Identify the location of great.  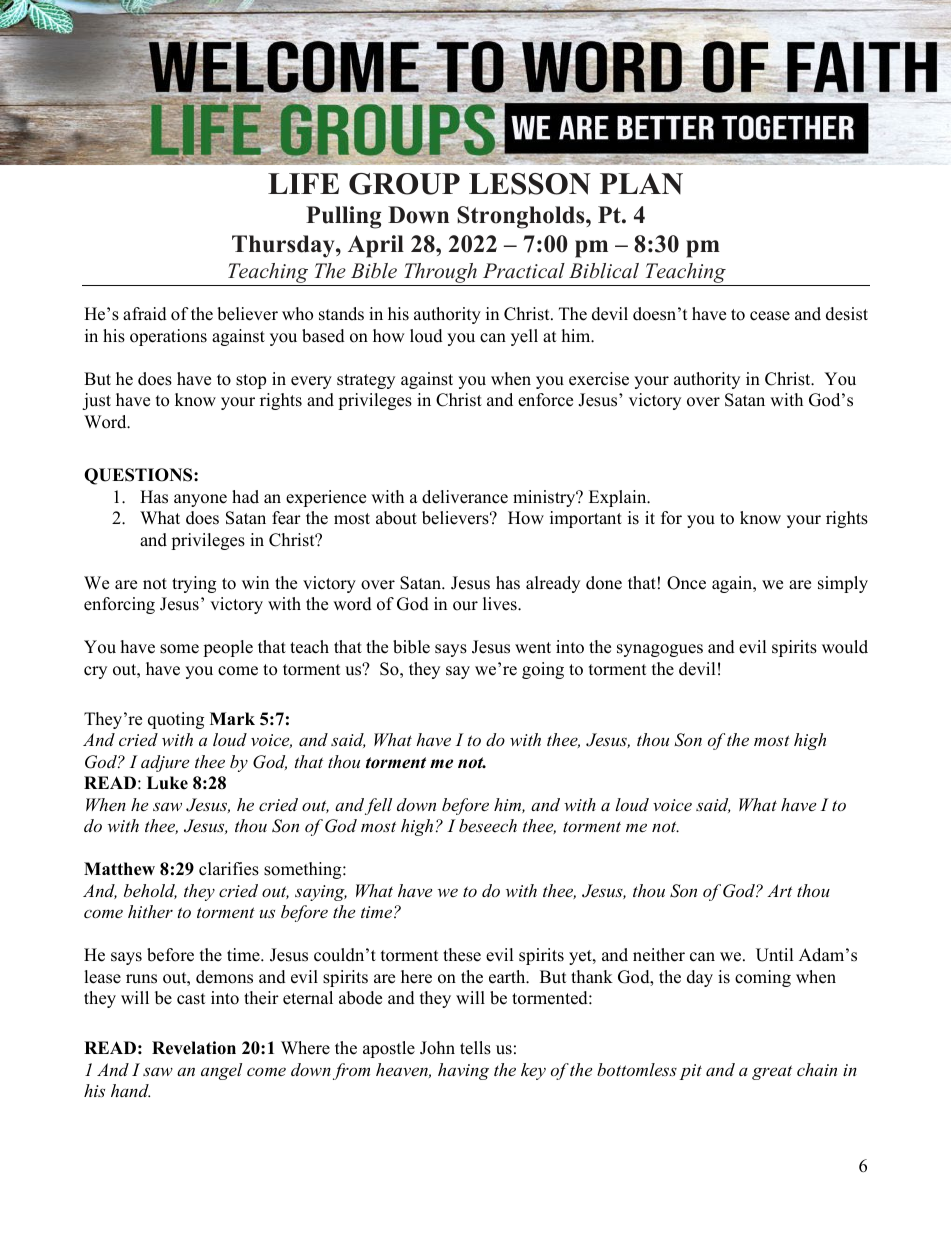
(772, 1072).
